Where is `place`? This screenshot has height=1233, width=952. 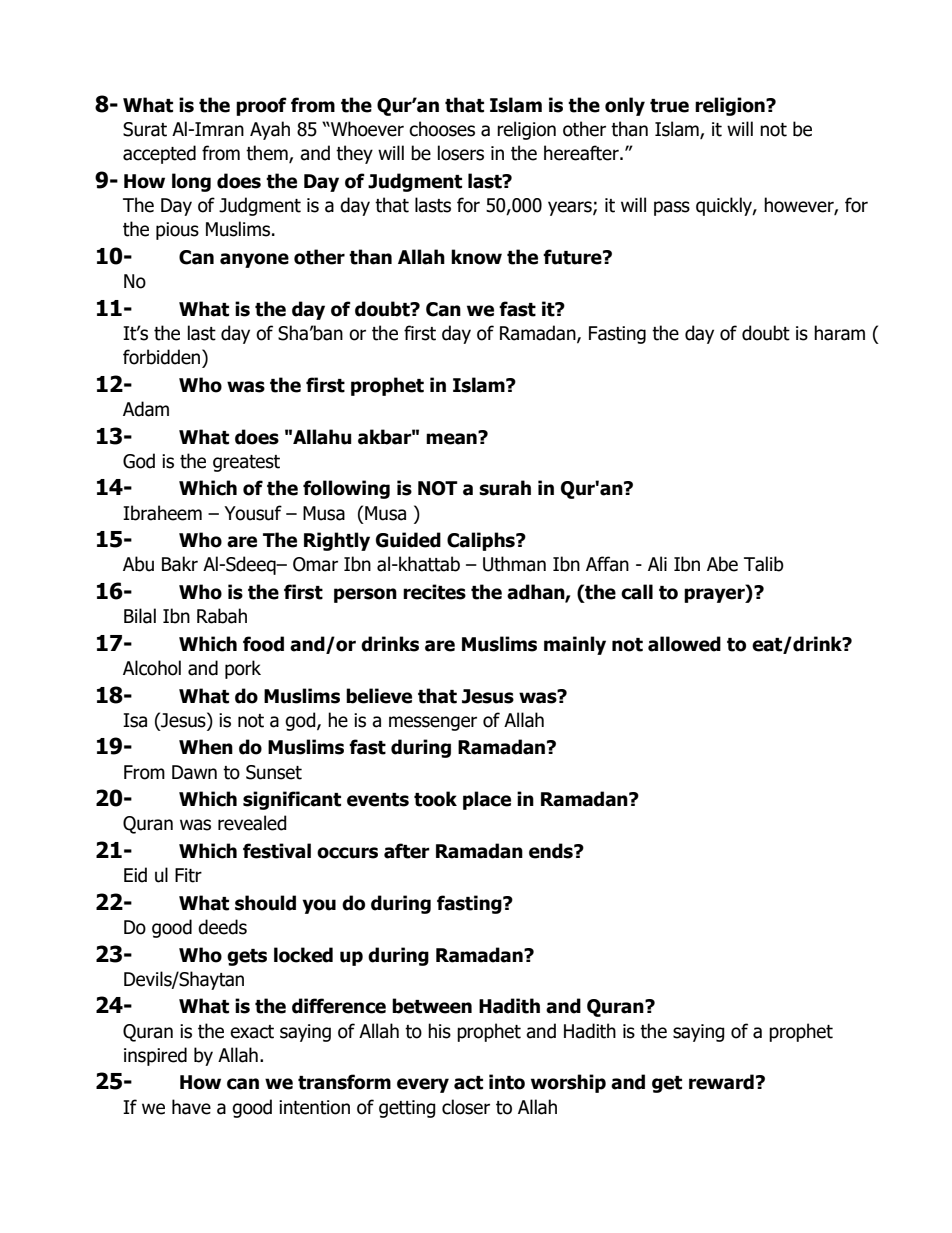
place is located at coordinates (487, 800).
